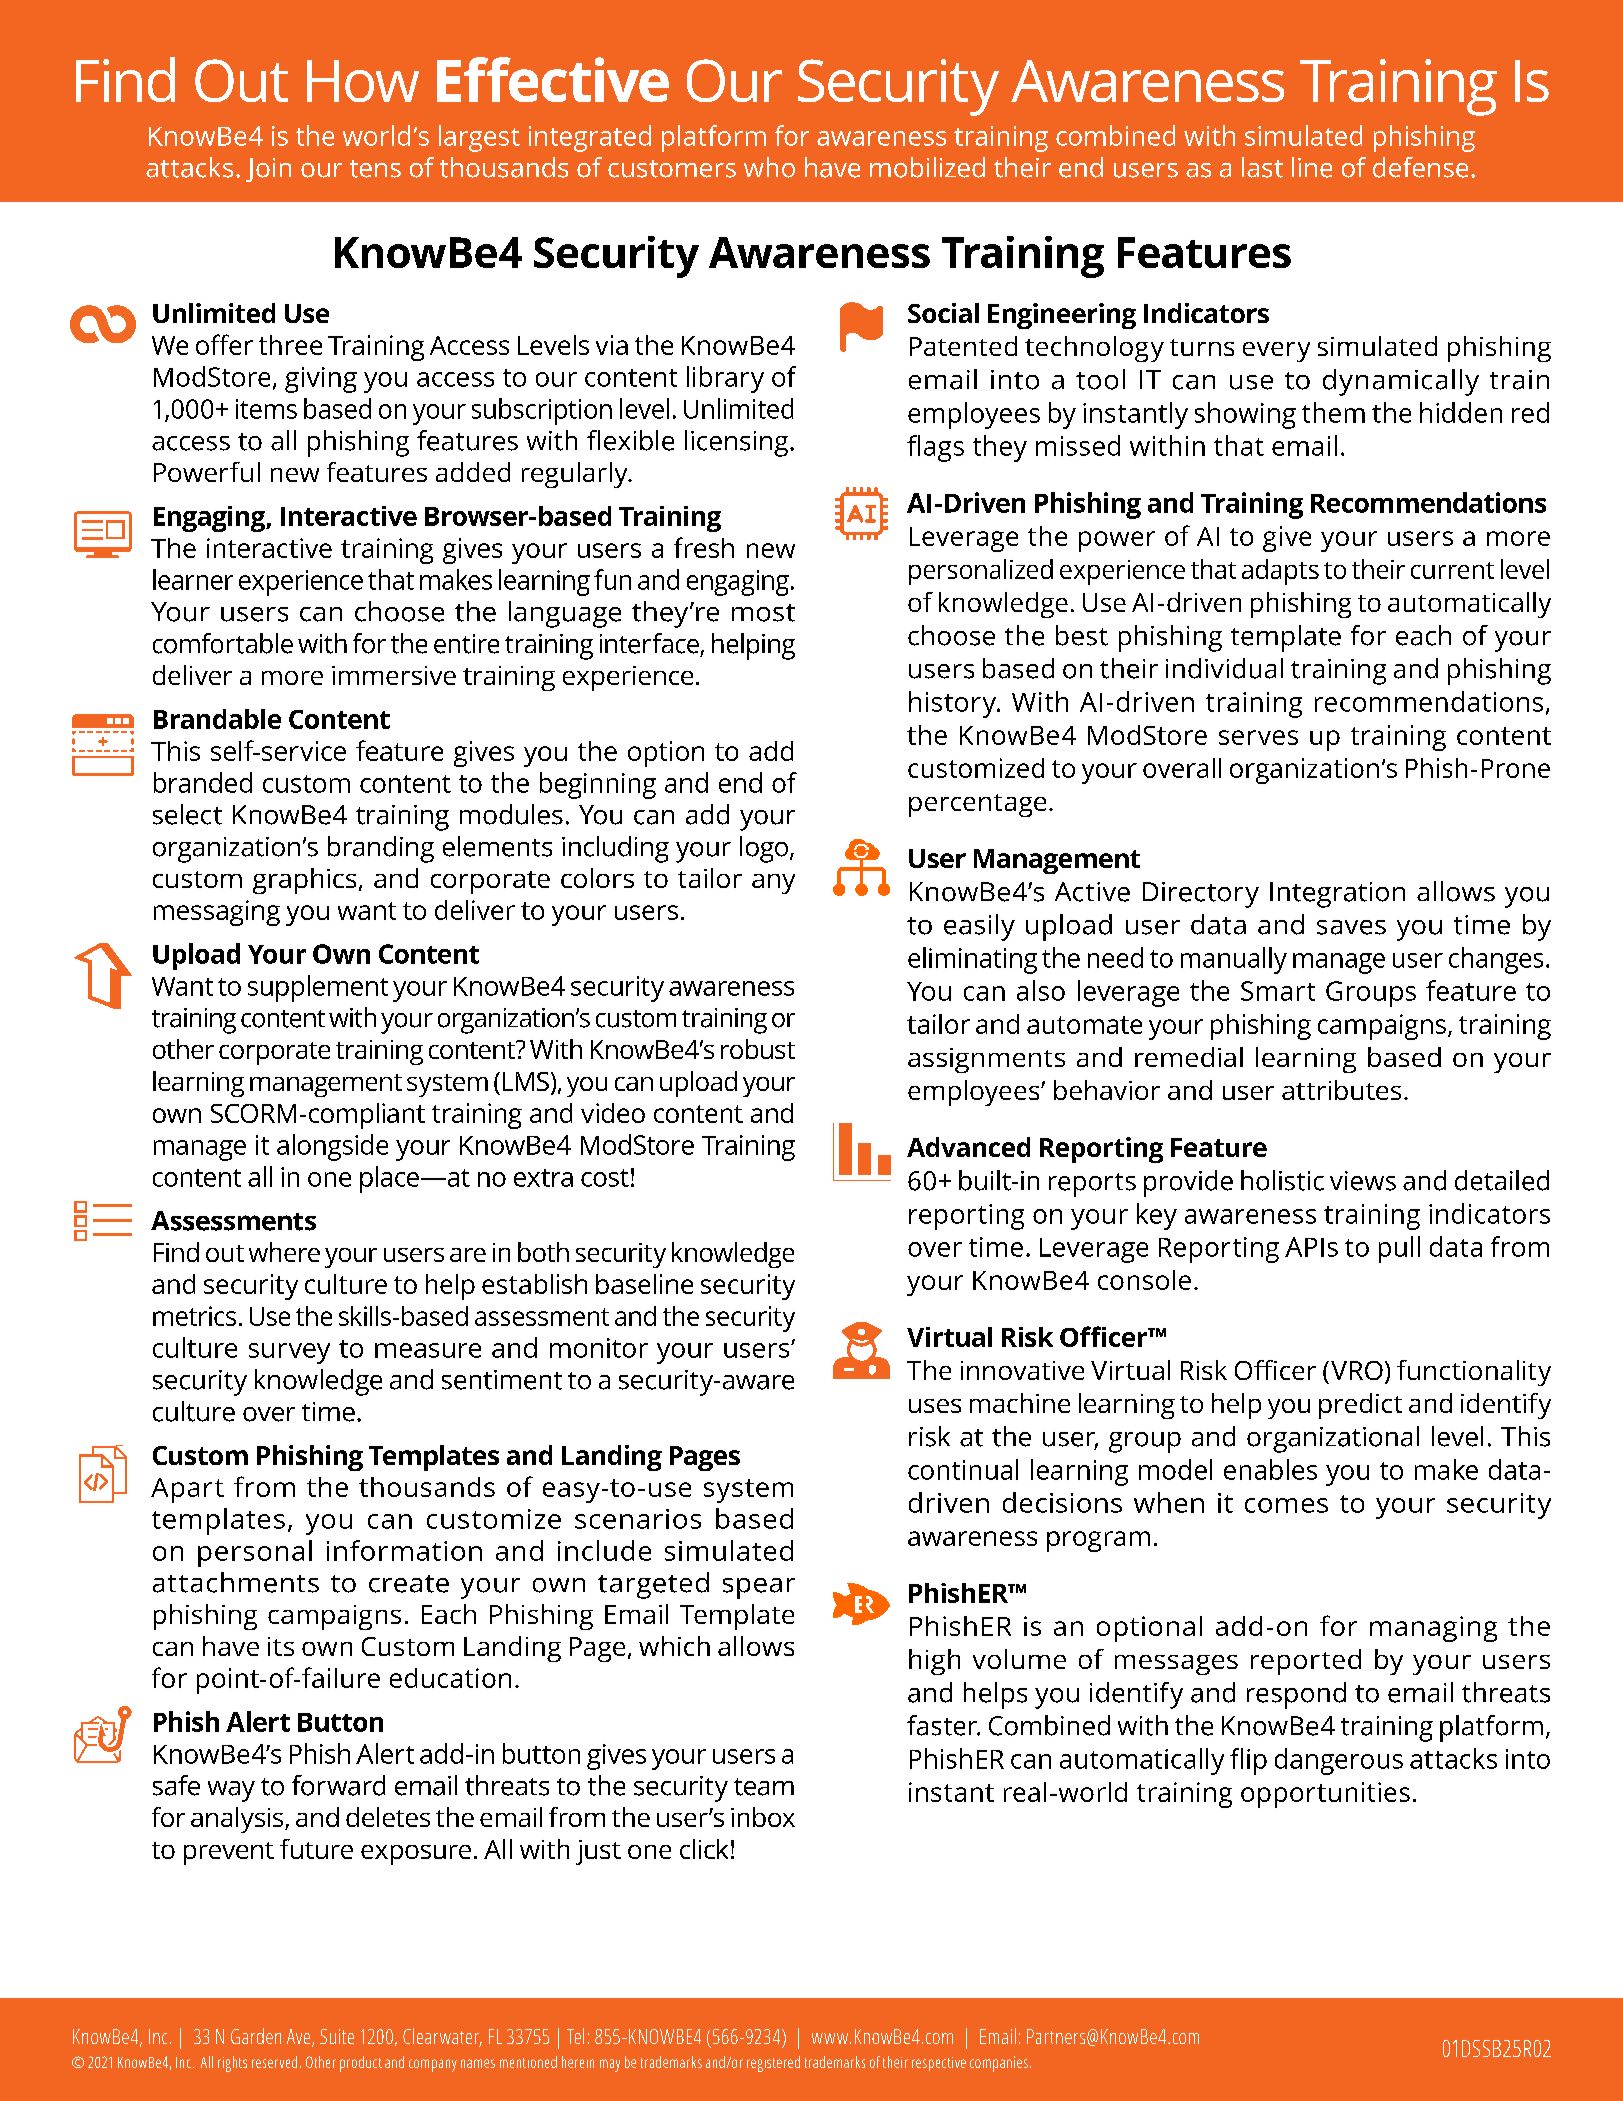 Image resolution: width=1623 pixels, height=2101 pixels. Describe the element at coordinates (773, 2064) in the screenshot. I see `registered` at that location.
